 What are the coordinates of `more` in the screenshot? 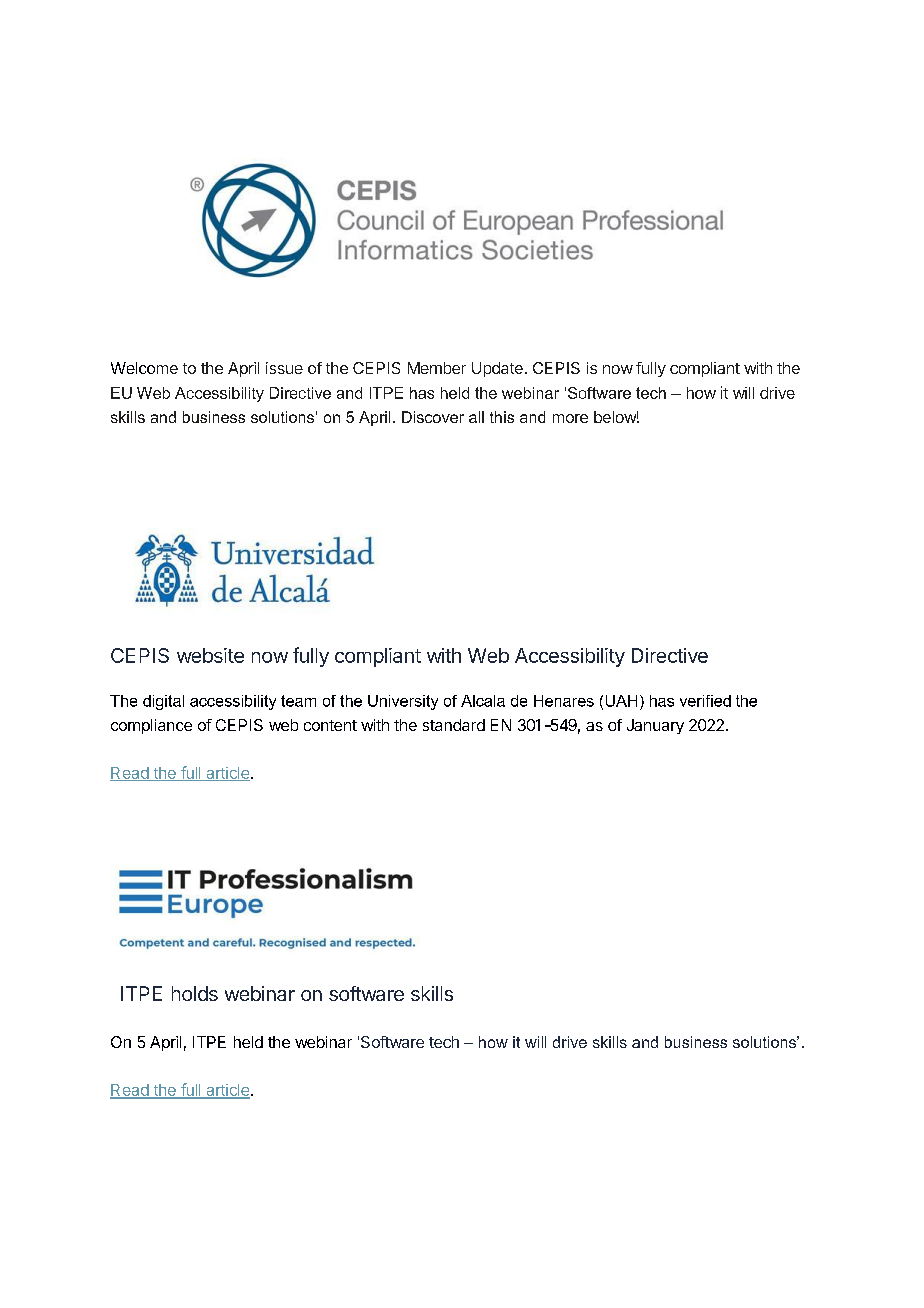 It's located at (570, 418).
